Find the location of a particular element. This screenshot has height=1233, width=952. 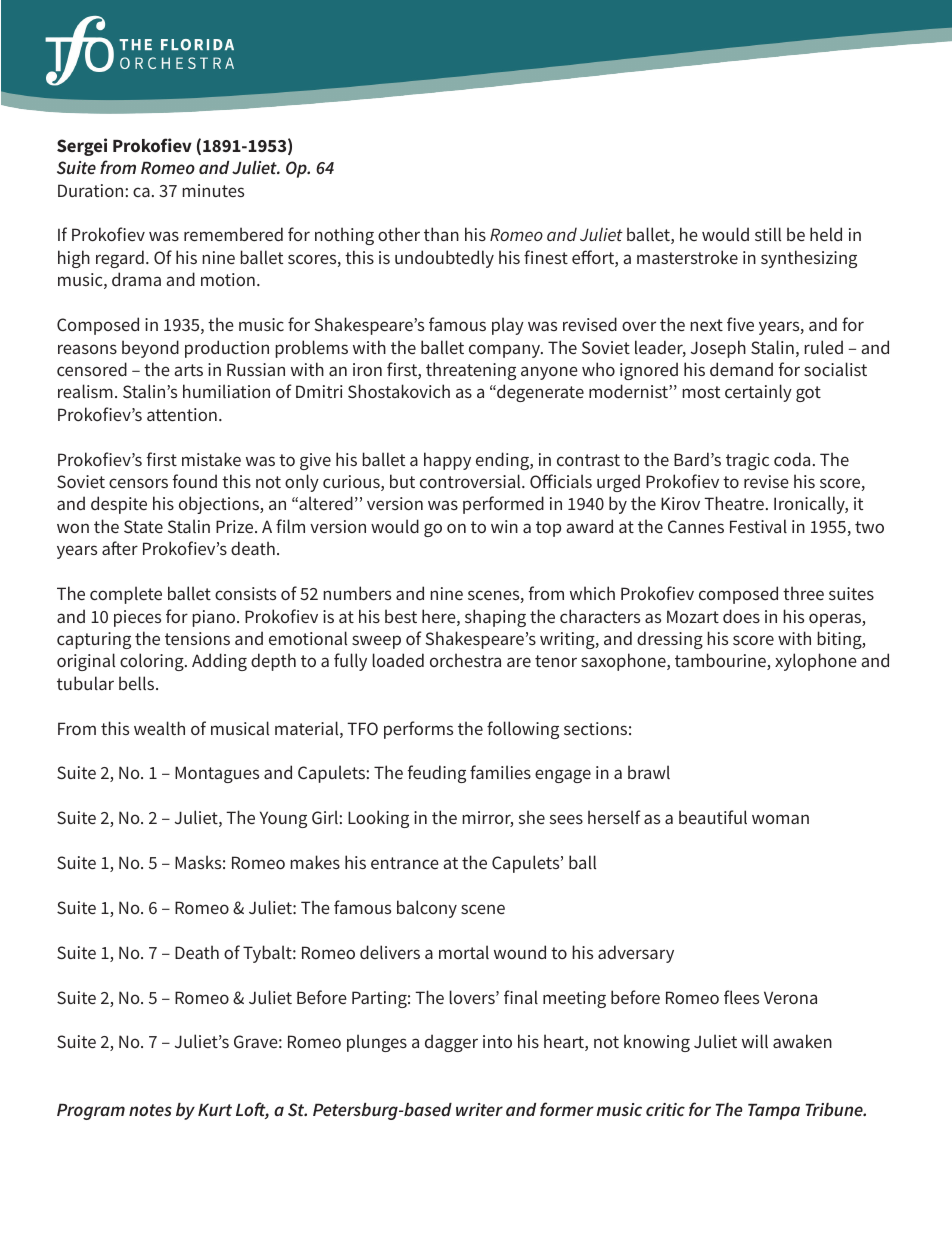

than is located at coordinates (441, 234).
